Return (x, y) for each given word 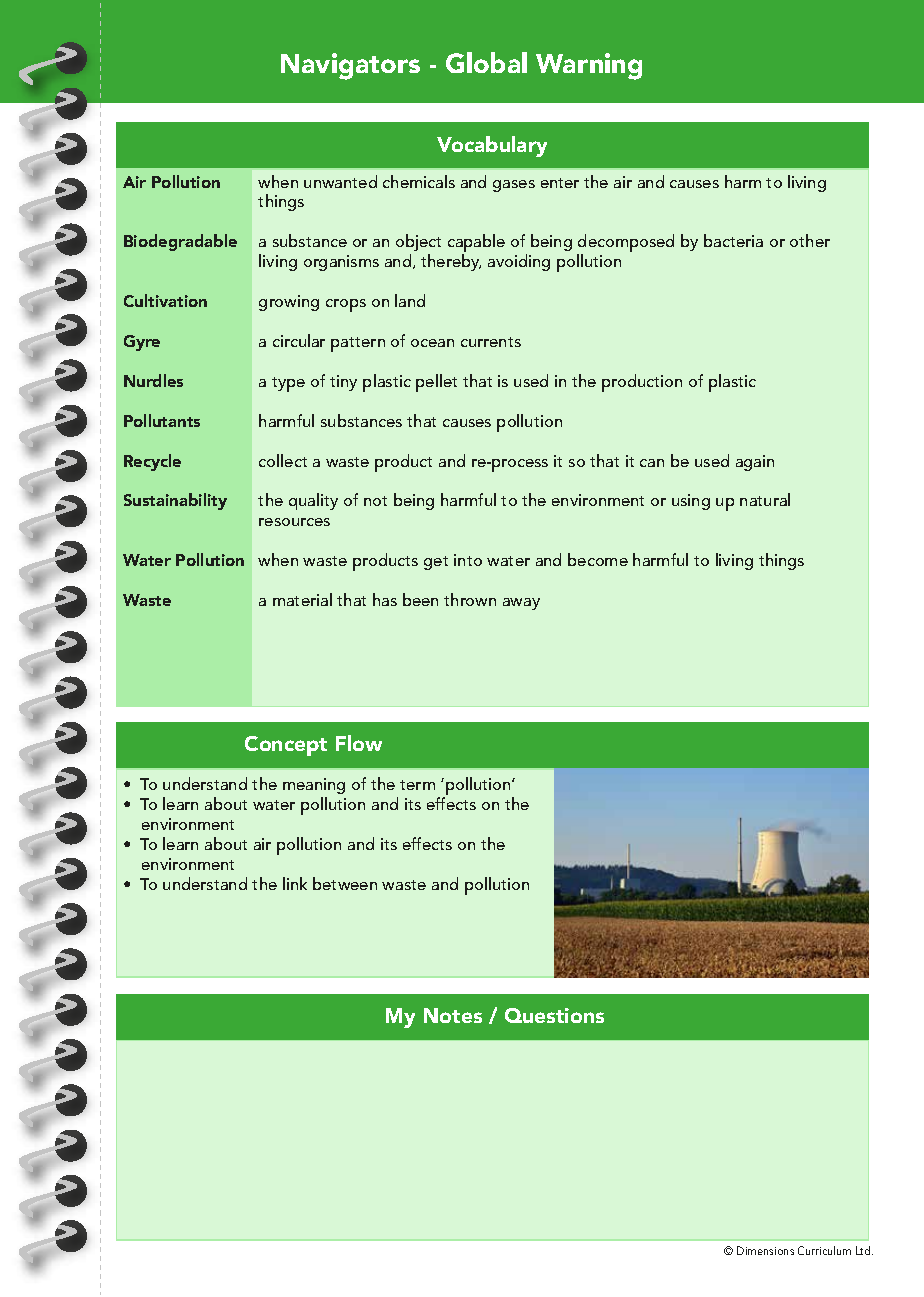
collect (283, 460)
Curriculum (824, 1250)
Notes (453, 1015)
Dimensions (765, 1250)
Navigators (350, 66)
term (417, 785)
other (810, 240)
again (755, 463)
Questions (554, 1015)
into (468, 560)
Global (486, 62)
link (295, 883)
